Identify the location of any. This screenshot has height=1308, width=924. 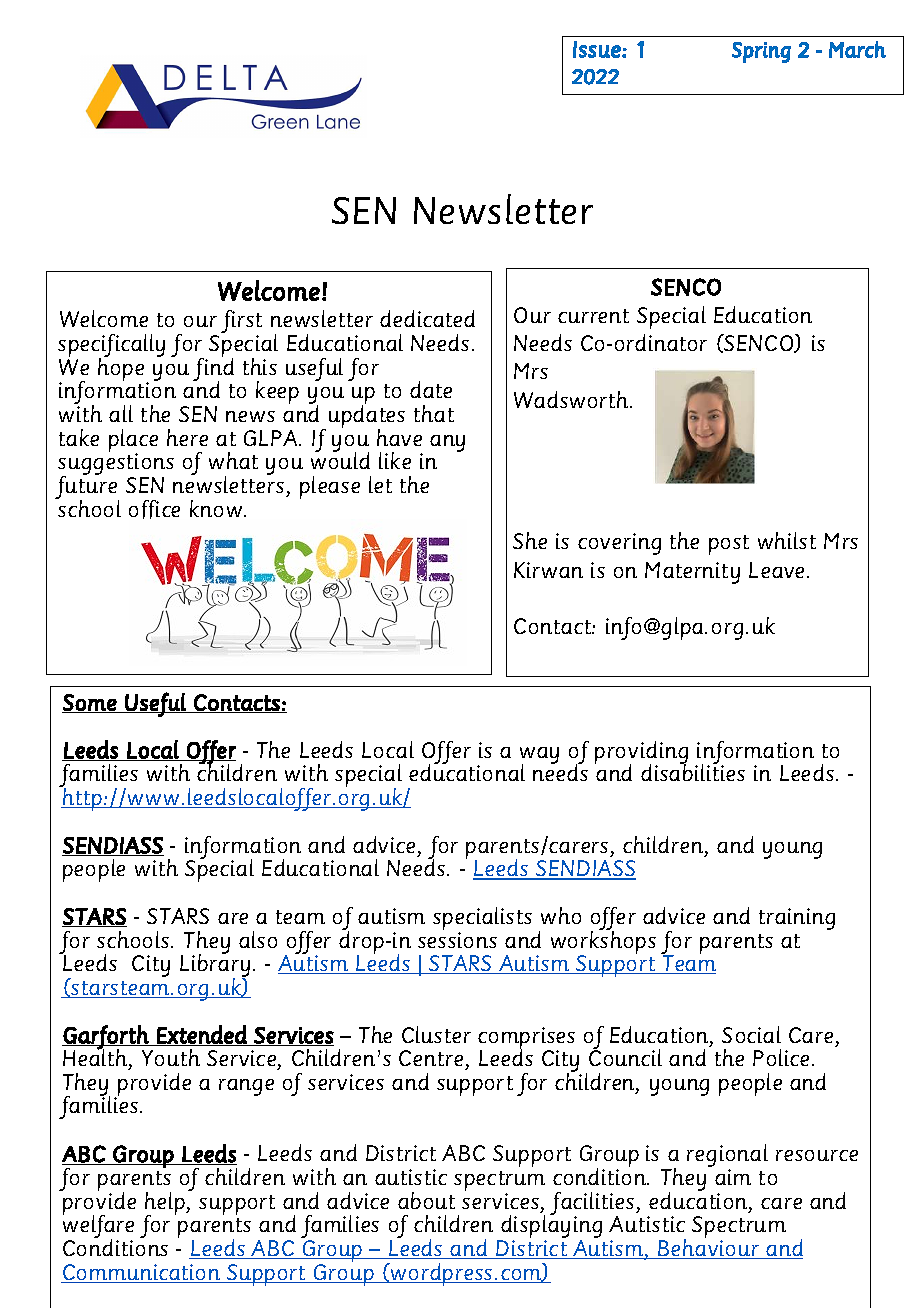
(447, 443).
